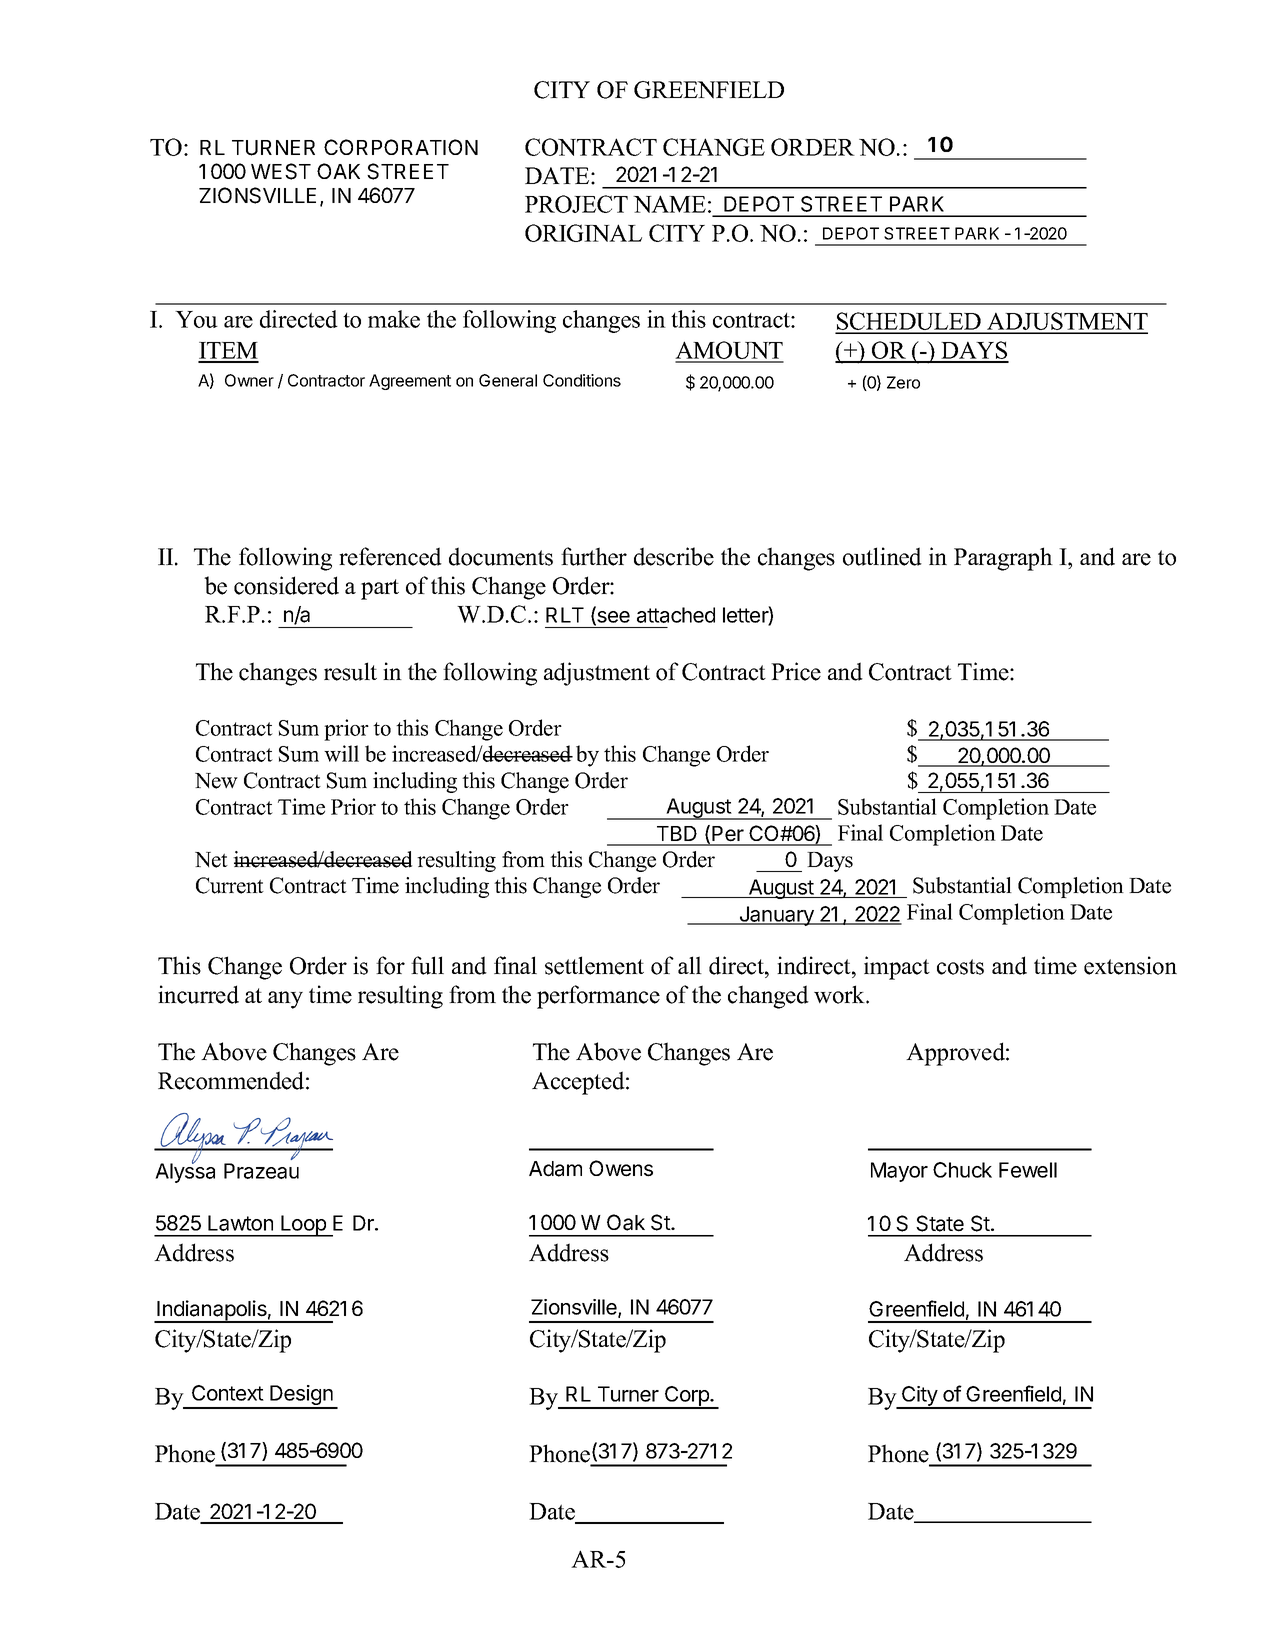 The width and height of the screenshot is (1274, 1648). What do you see at coordinates (281, 171) in the screenshot?
I see `WEST` at bounding box center [281, 171].
